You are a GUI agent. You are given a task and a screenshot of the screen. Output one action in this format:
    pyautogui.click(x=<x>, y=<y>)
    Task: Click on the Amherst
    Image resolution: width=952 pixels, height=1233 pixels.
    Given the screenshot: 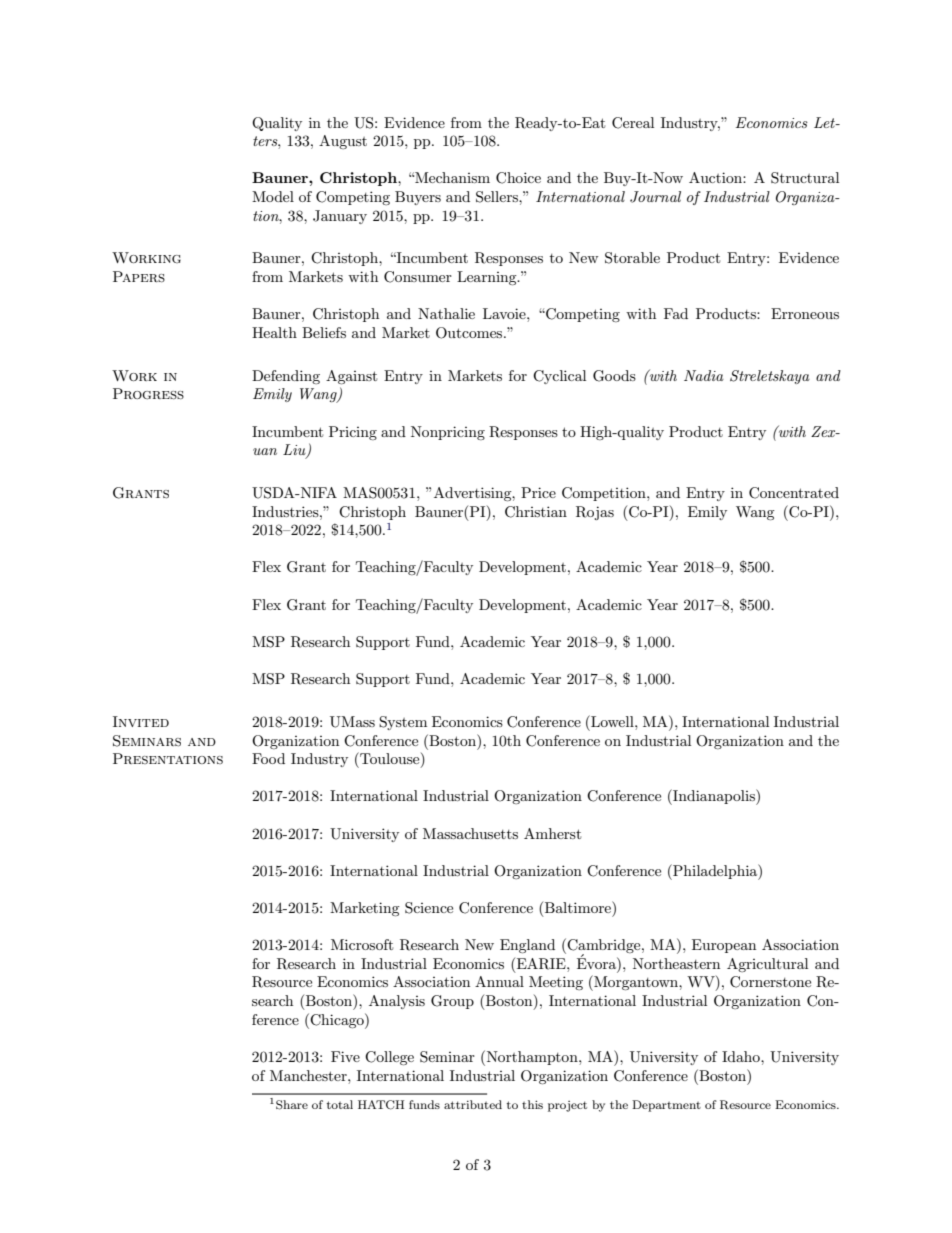 What is the action you would take?
    pyautogui.click(x=552, y=833)
